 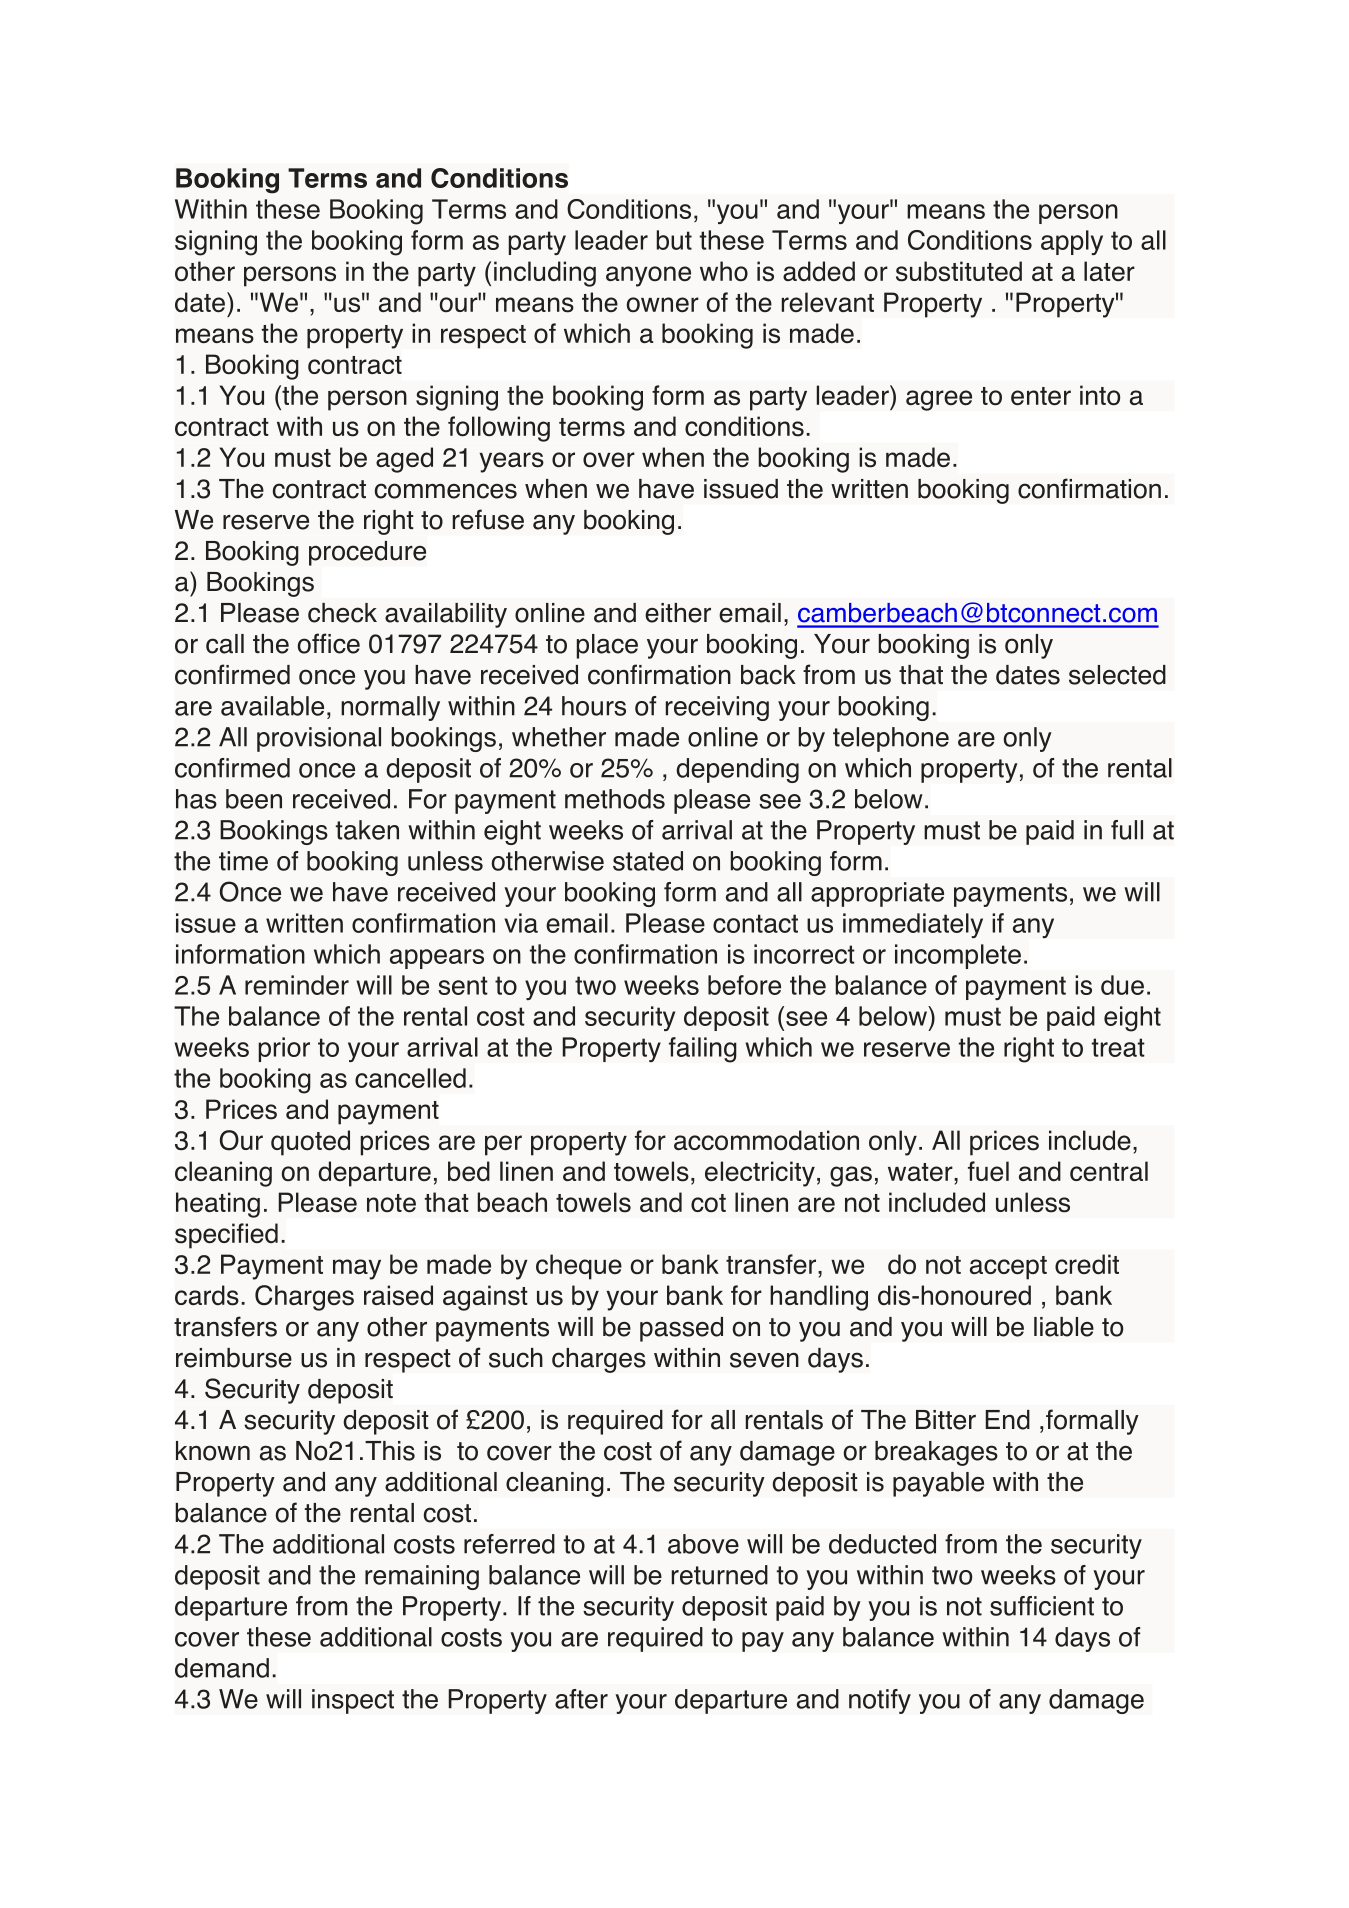 I want to click on after, so click(x=581, y=1699).
